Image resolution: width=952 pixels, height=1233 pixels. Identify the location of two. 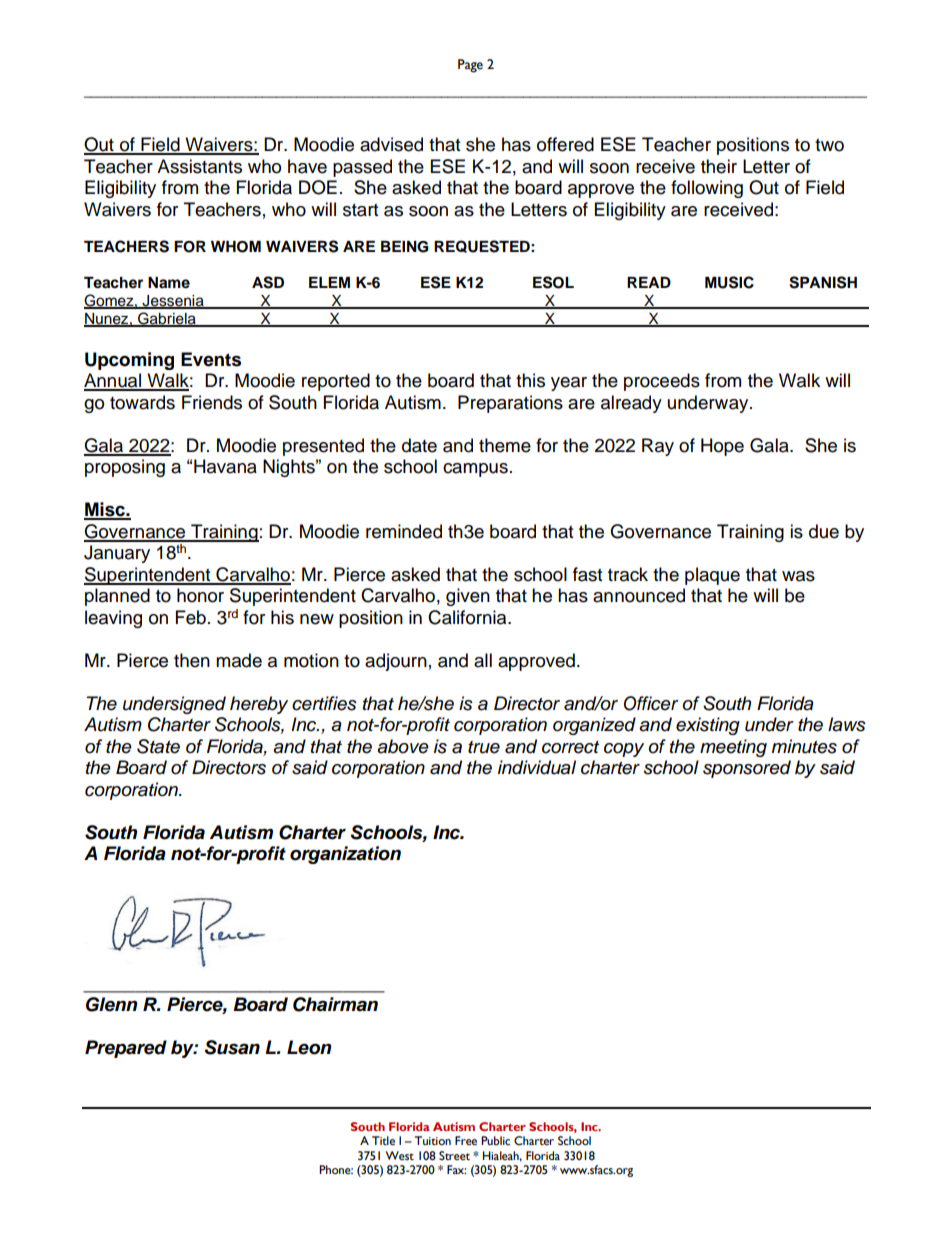
(829, 145).
